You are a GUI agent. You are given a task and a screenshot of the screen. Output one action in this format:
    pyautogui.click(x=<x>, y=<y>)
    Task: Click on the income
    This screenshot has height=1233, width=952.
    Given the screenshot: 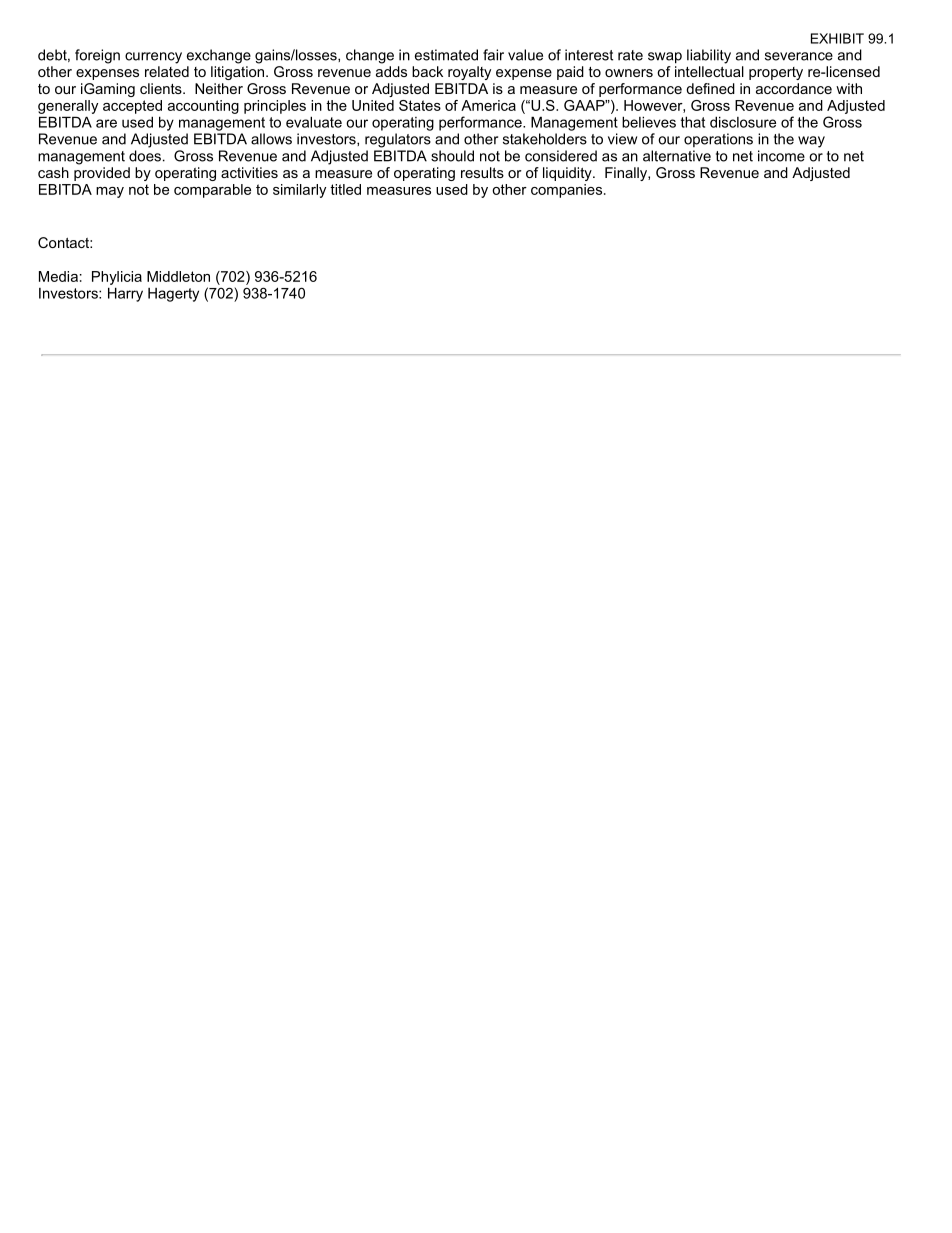 What is the action you would take?
    pyautogui.click(x=781, y=156)
